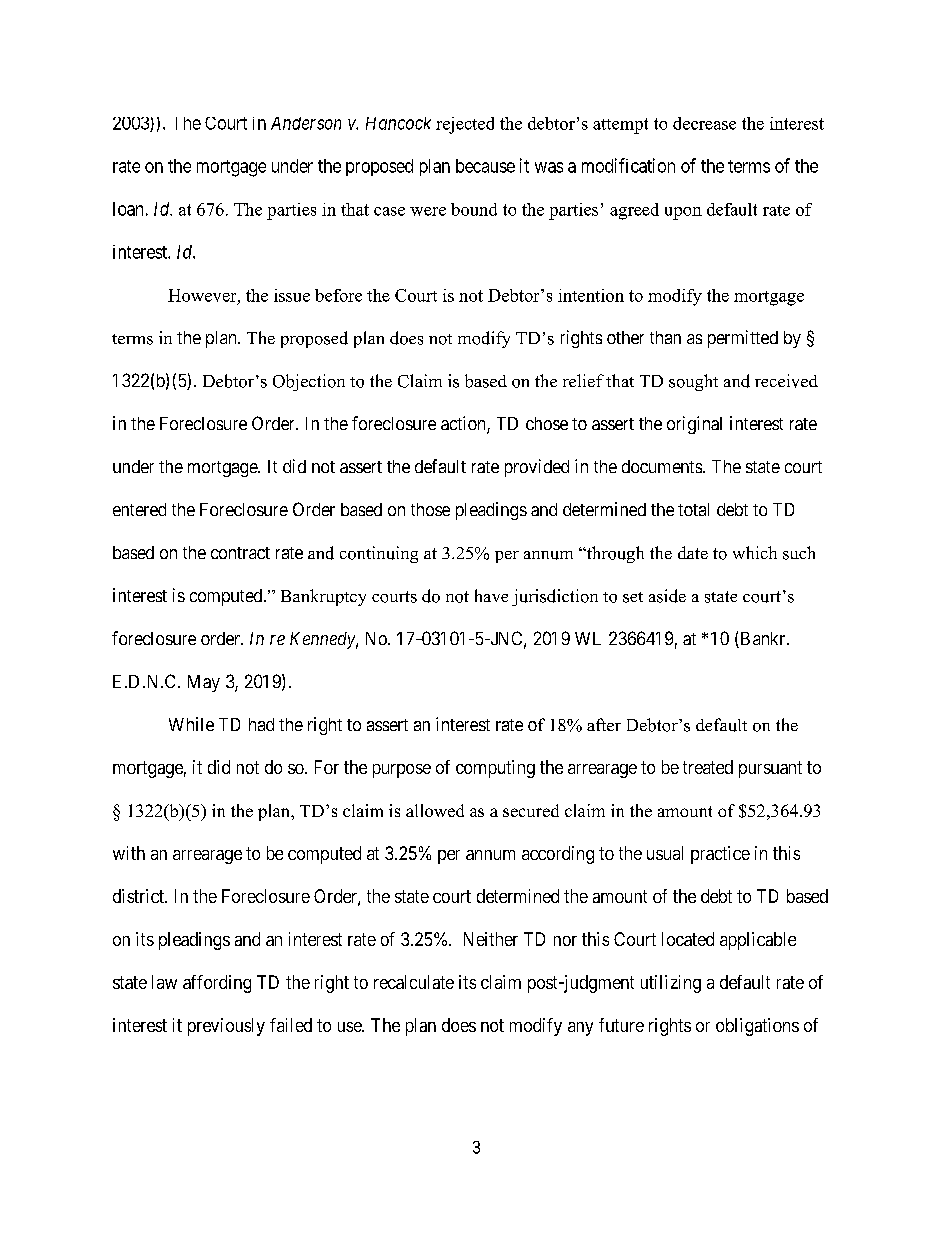 The image size is (952, 1233). I want to click on have, so click(491, 595).
